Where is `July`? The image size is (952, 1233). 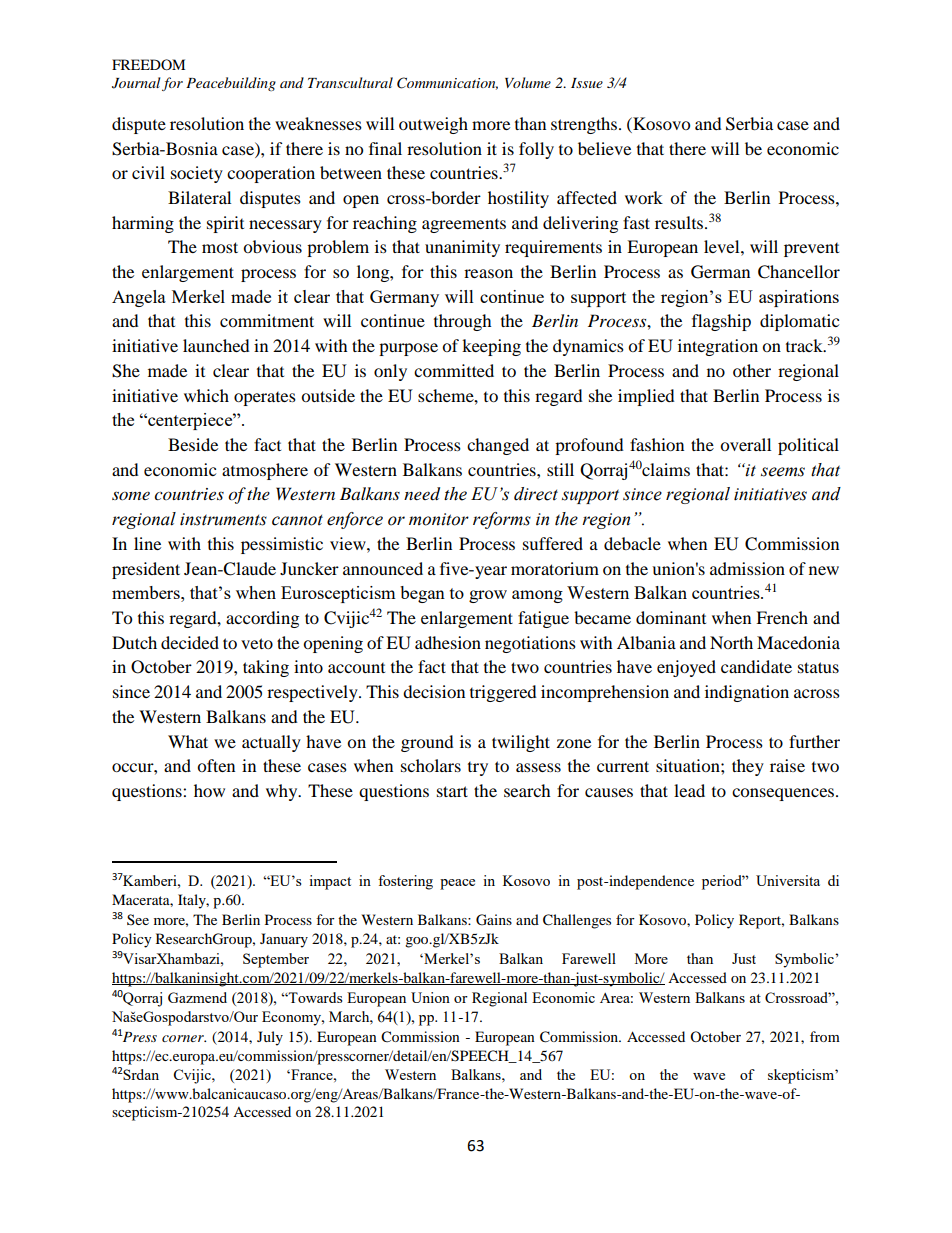
July is located at coordinates (270, 1038).
